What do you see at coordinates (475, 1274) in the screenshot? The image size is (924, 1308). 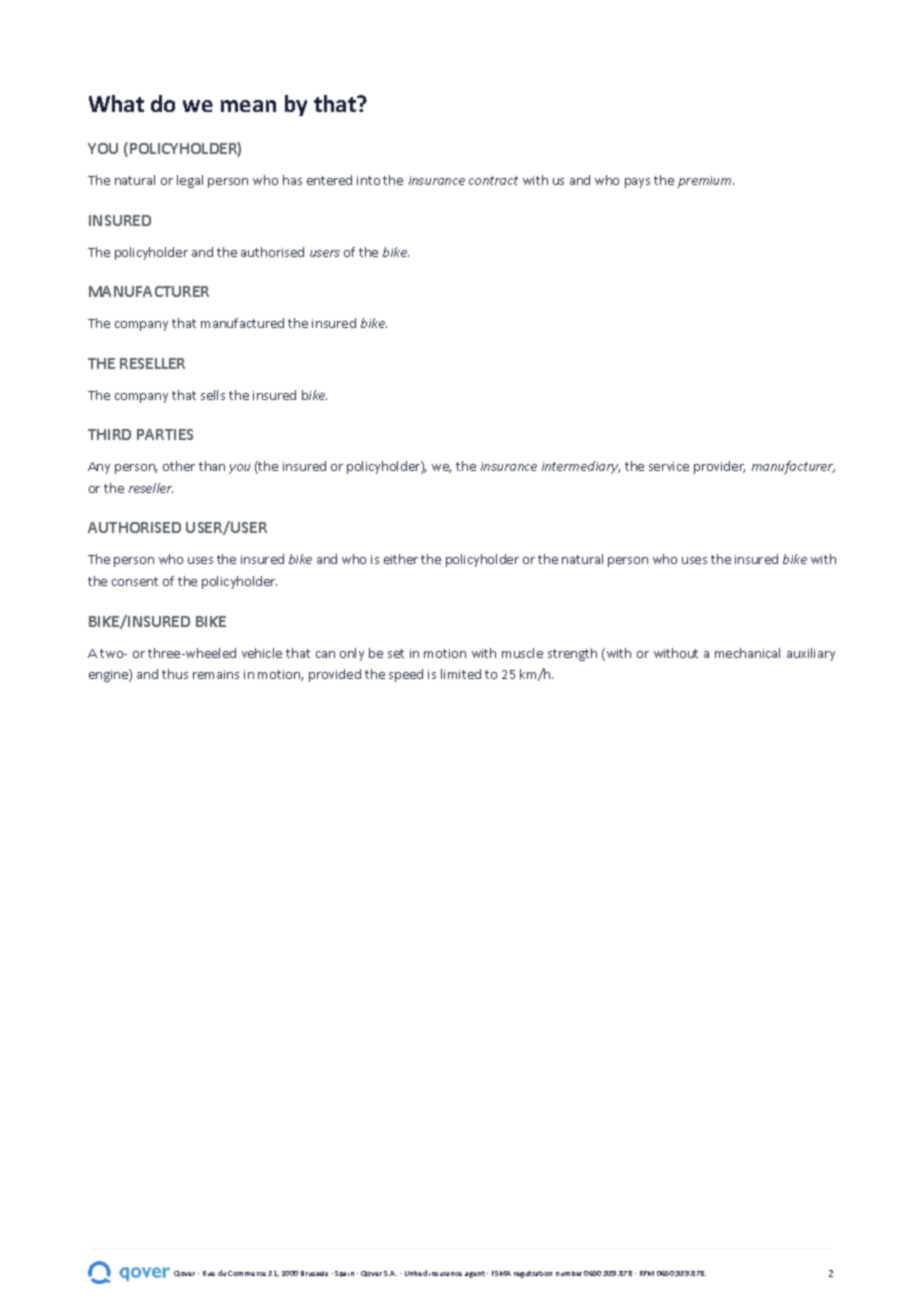 I see `agent` at bounding box center [475, 1274].
